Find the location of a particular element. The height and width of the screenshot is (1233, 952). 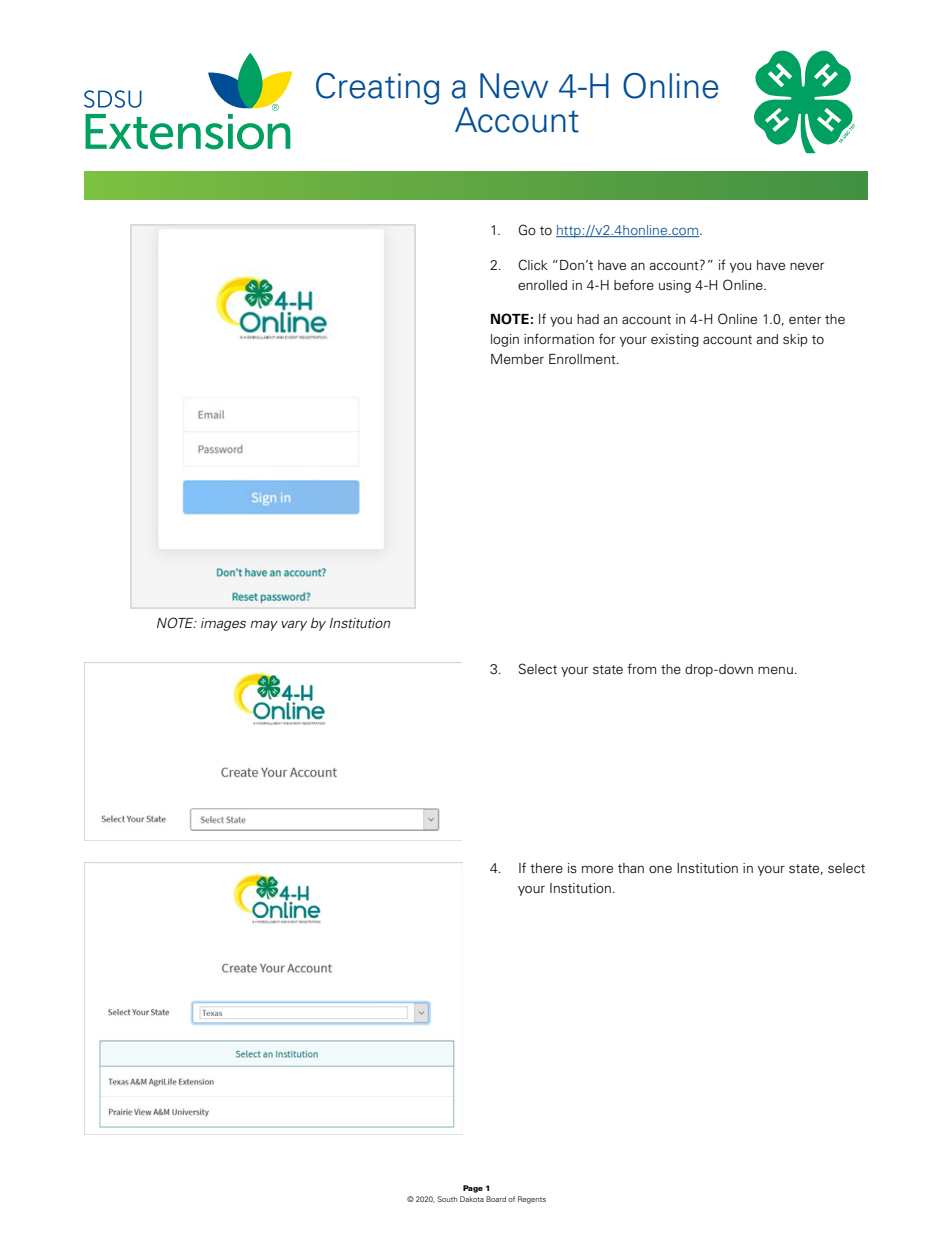

New is located at coordinates (514, 86).
